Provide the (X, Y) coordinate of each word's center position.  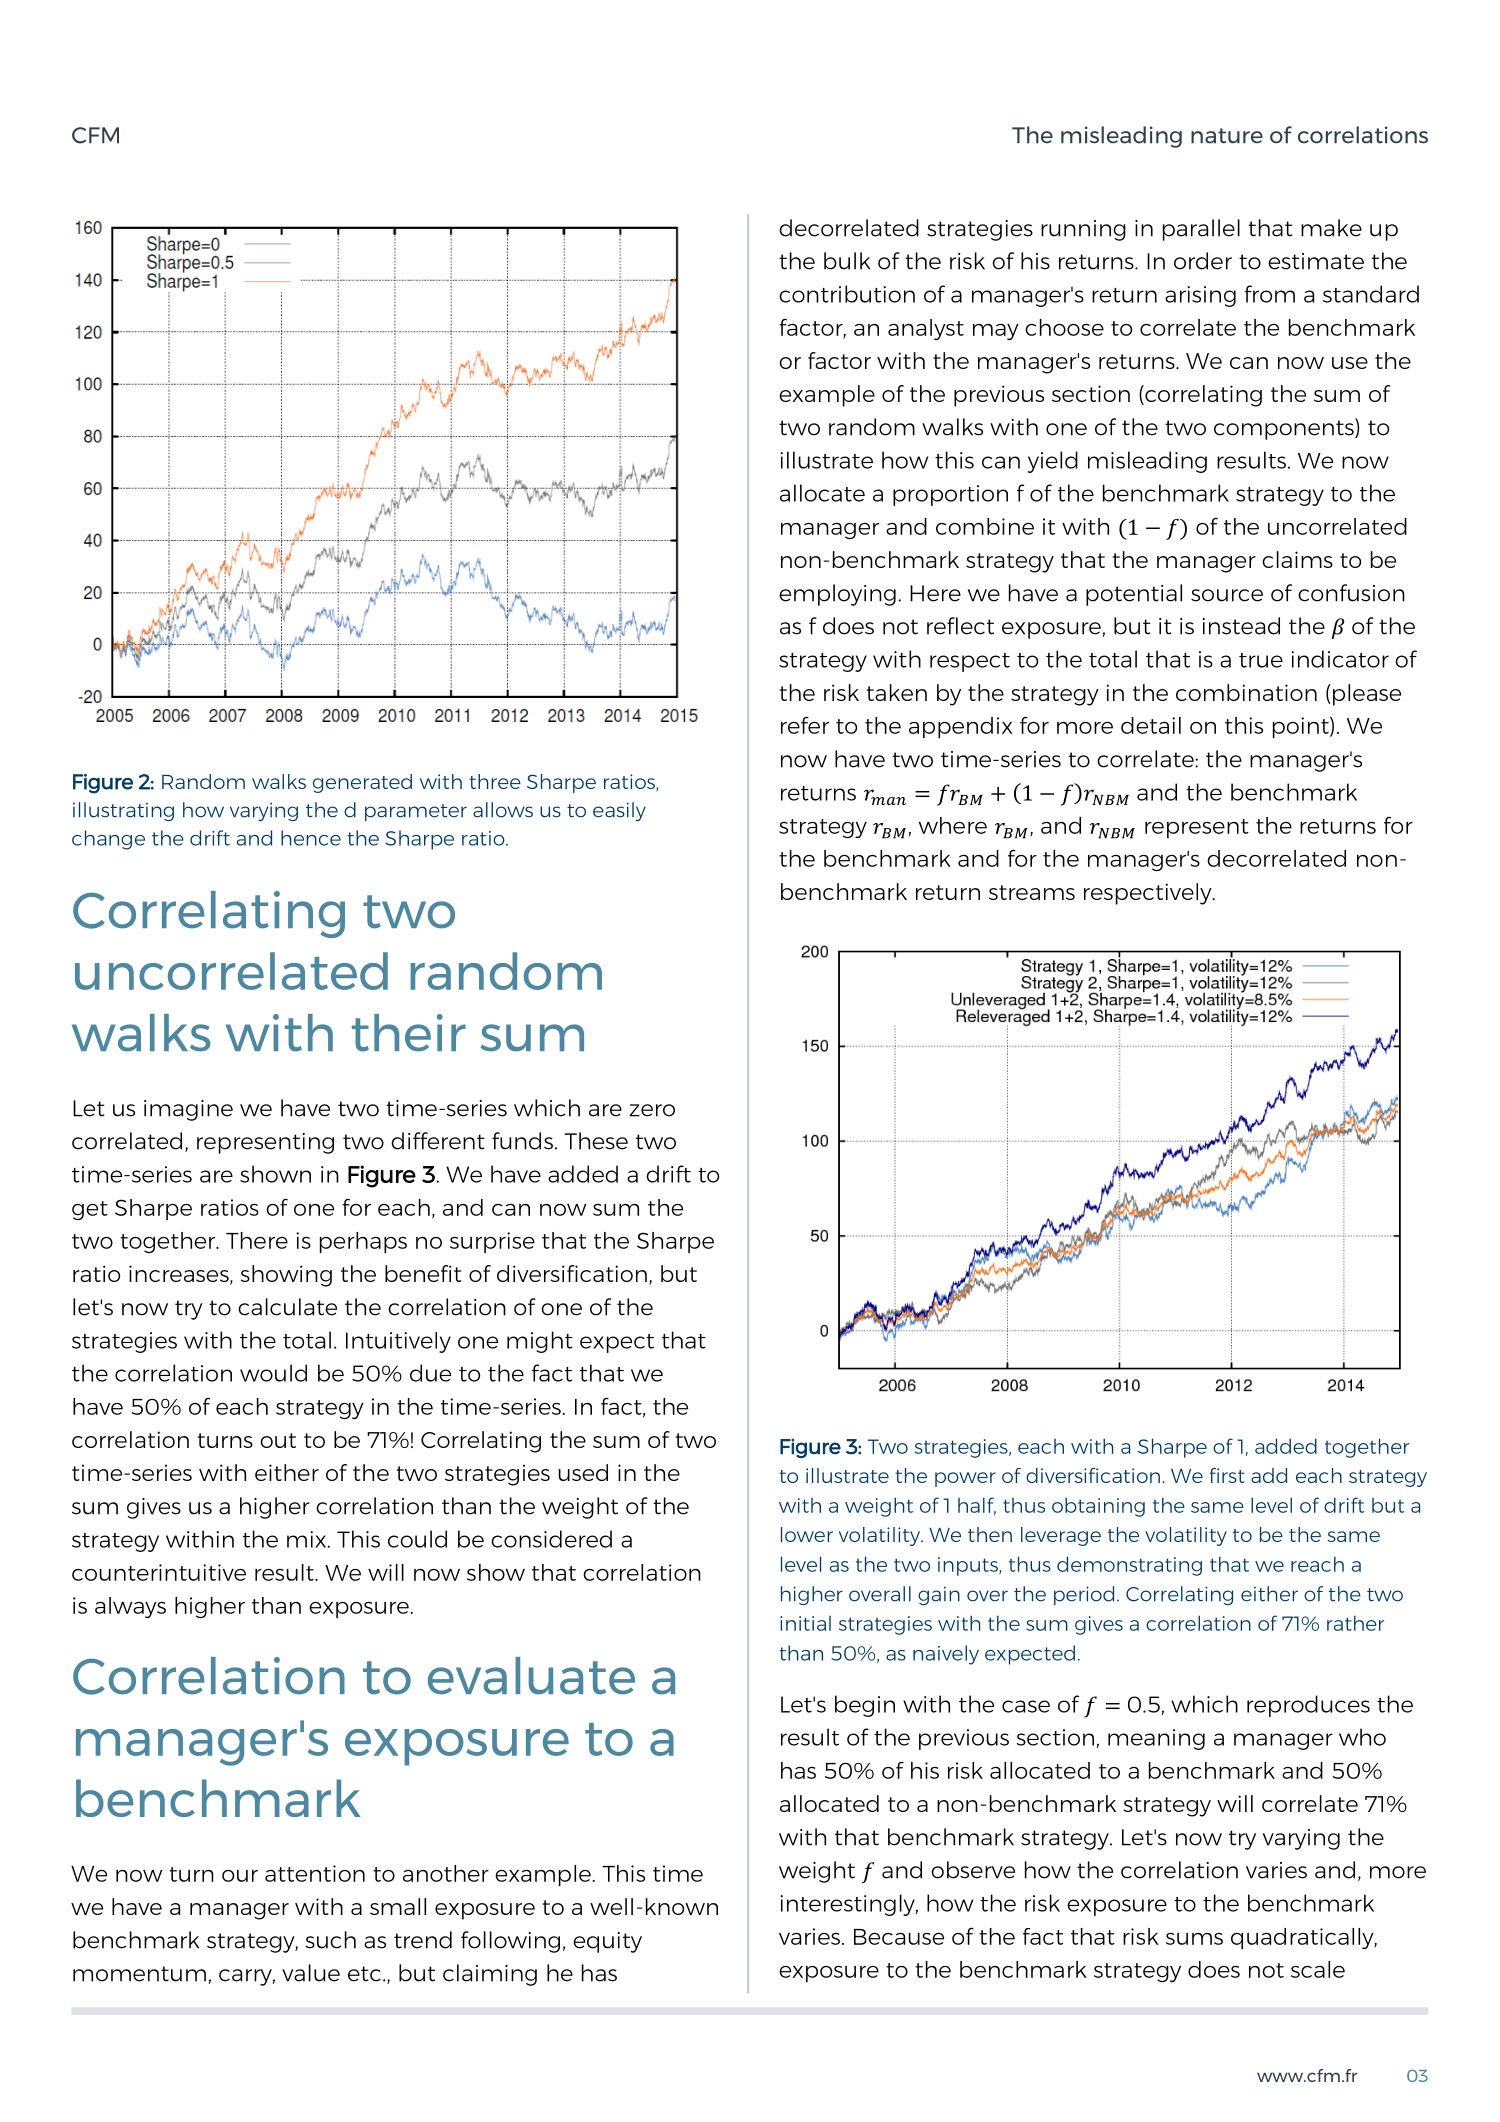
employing (837, 595)
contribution (847, 294)
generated (362, 783)
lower (807, 1534)
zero (652, 1110)
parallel (1201, 230)
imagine (188, 1110)
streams (1032, 892)
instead (1241, 626)
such (330, 1940)
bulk (847, 261)
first (1227, 1475)
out (278, 1440)
